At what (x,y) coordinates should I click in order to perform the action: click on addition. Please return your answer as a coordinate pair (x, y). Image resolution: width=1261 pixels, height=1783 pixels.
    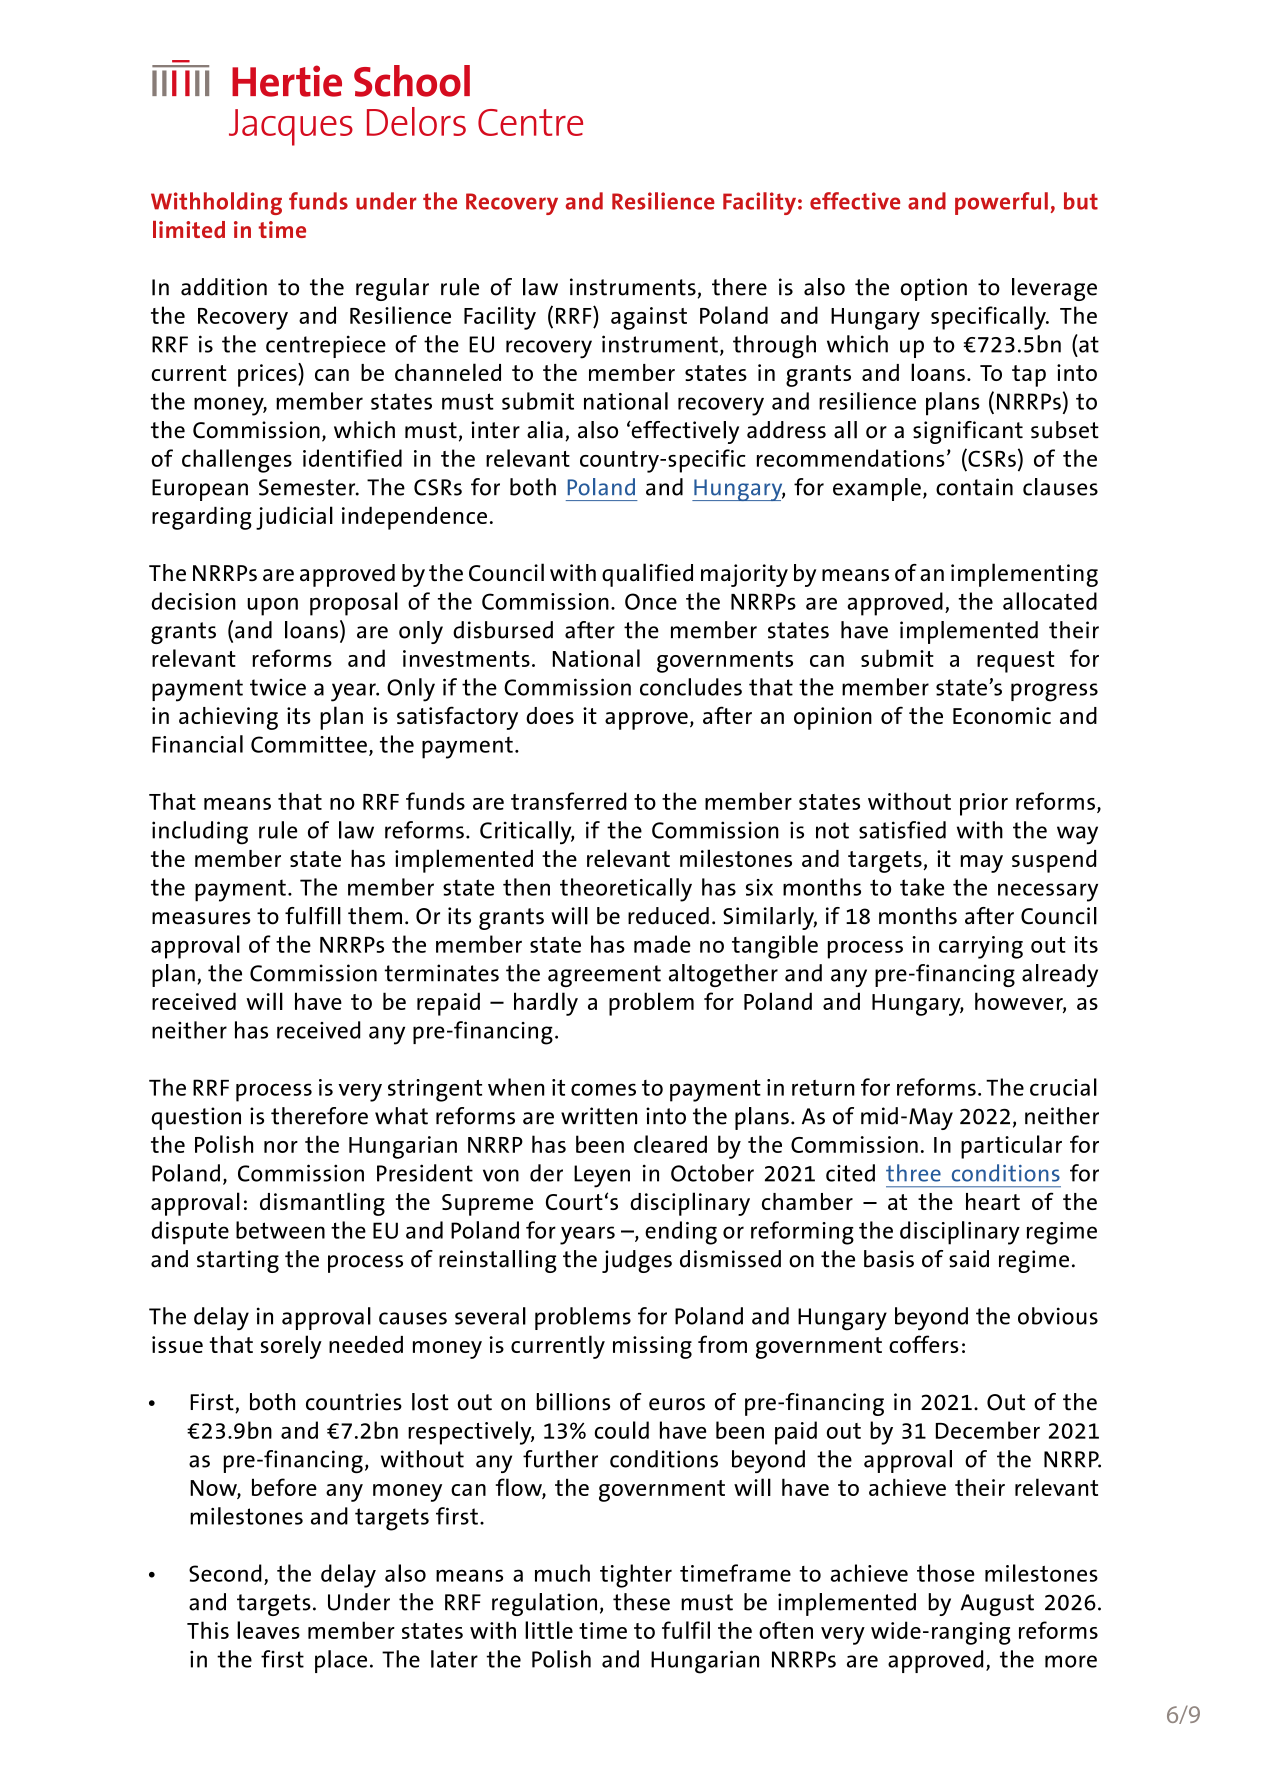
    Looking at the image, I should click on (224, 287).
